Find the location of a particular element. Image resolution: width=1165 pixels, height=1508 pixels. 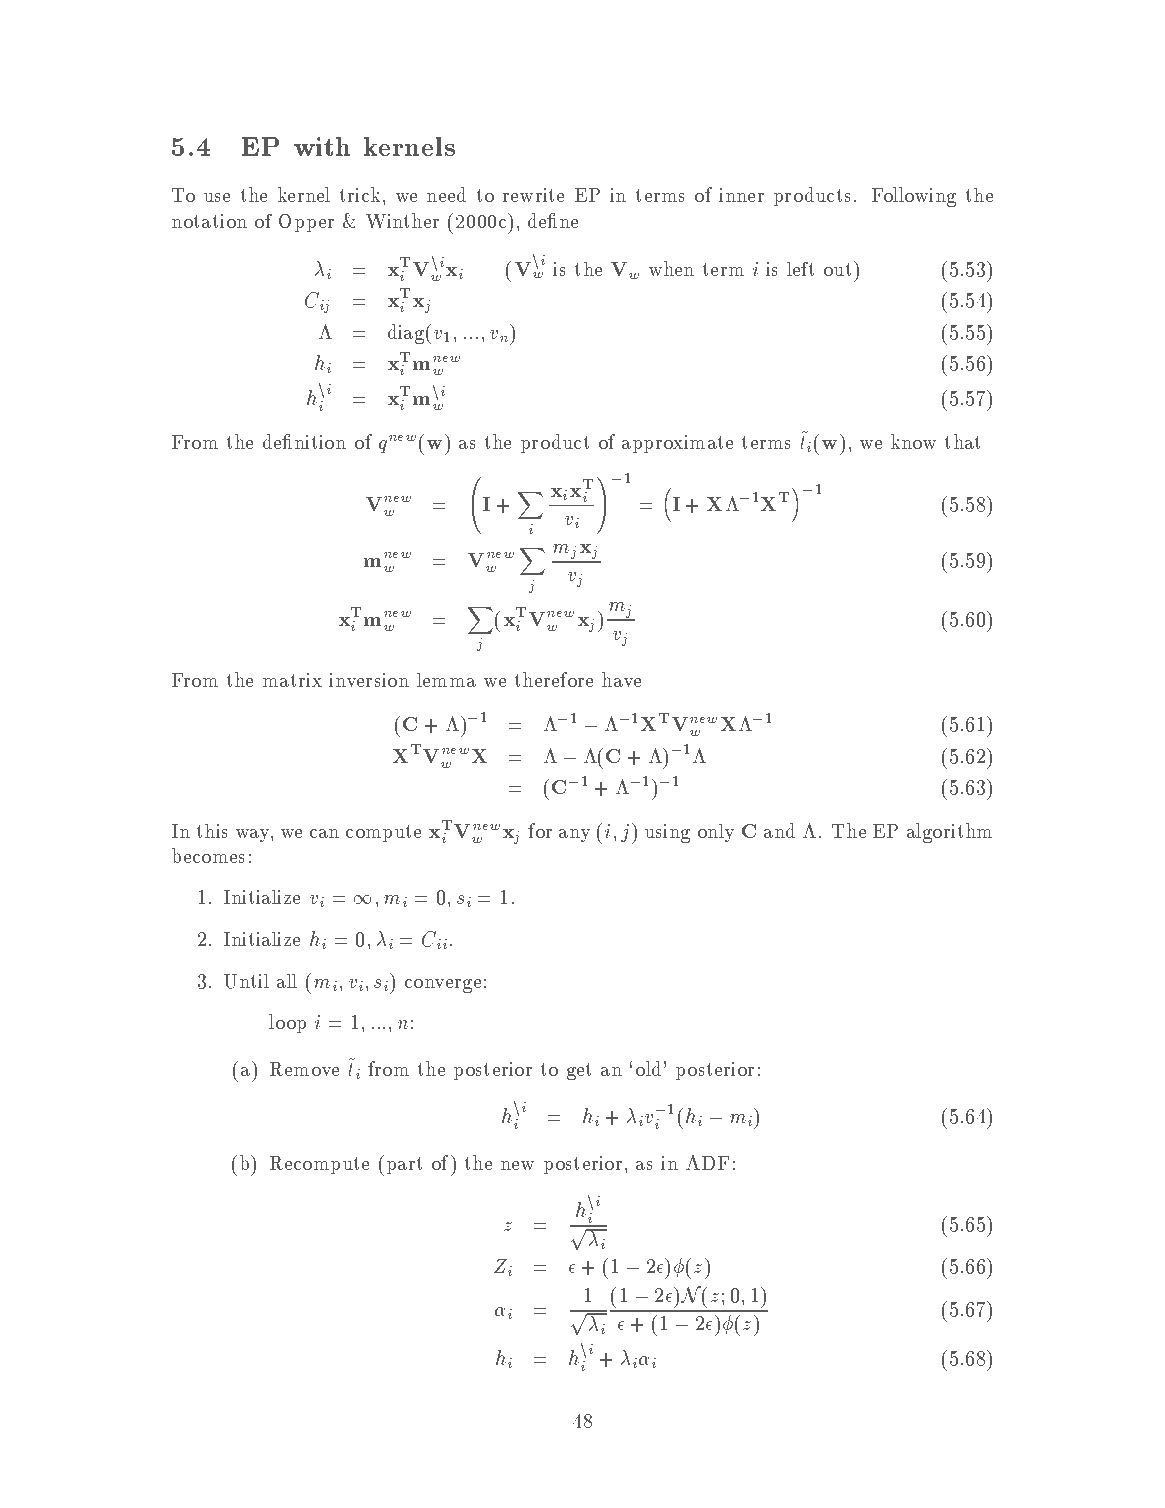

therefore is located at coordinates (554, 679).
